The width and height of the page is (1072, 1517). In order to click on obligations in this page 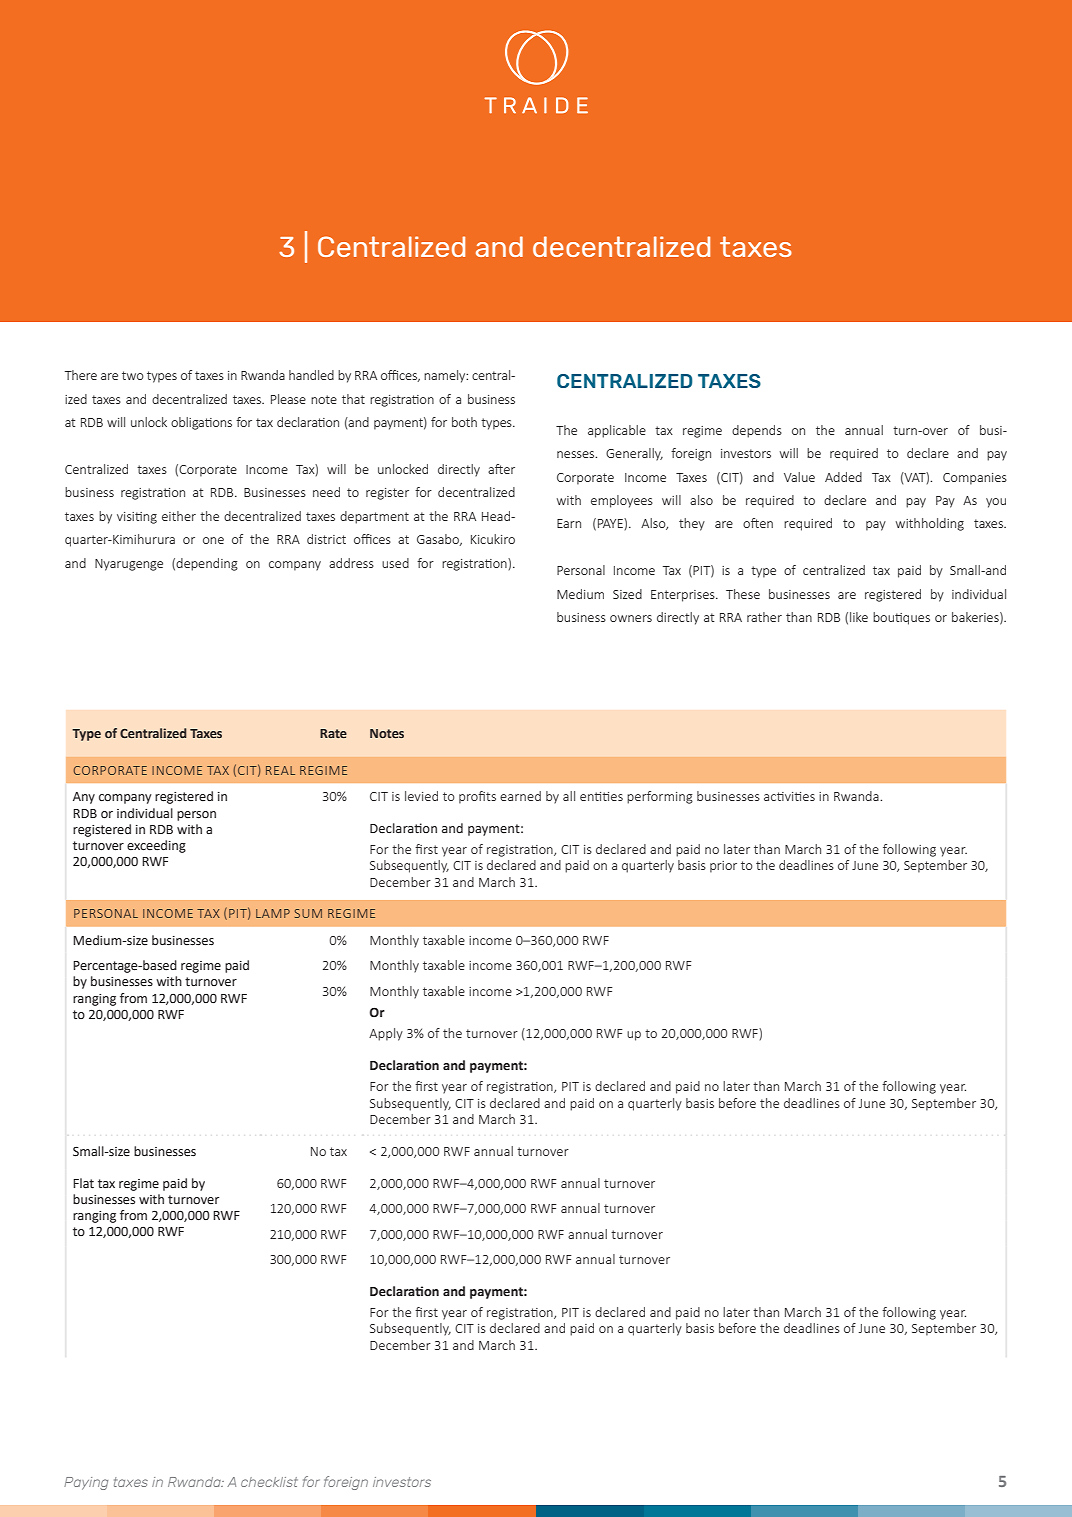, I will do `click(201, 423)`.
